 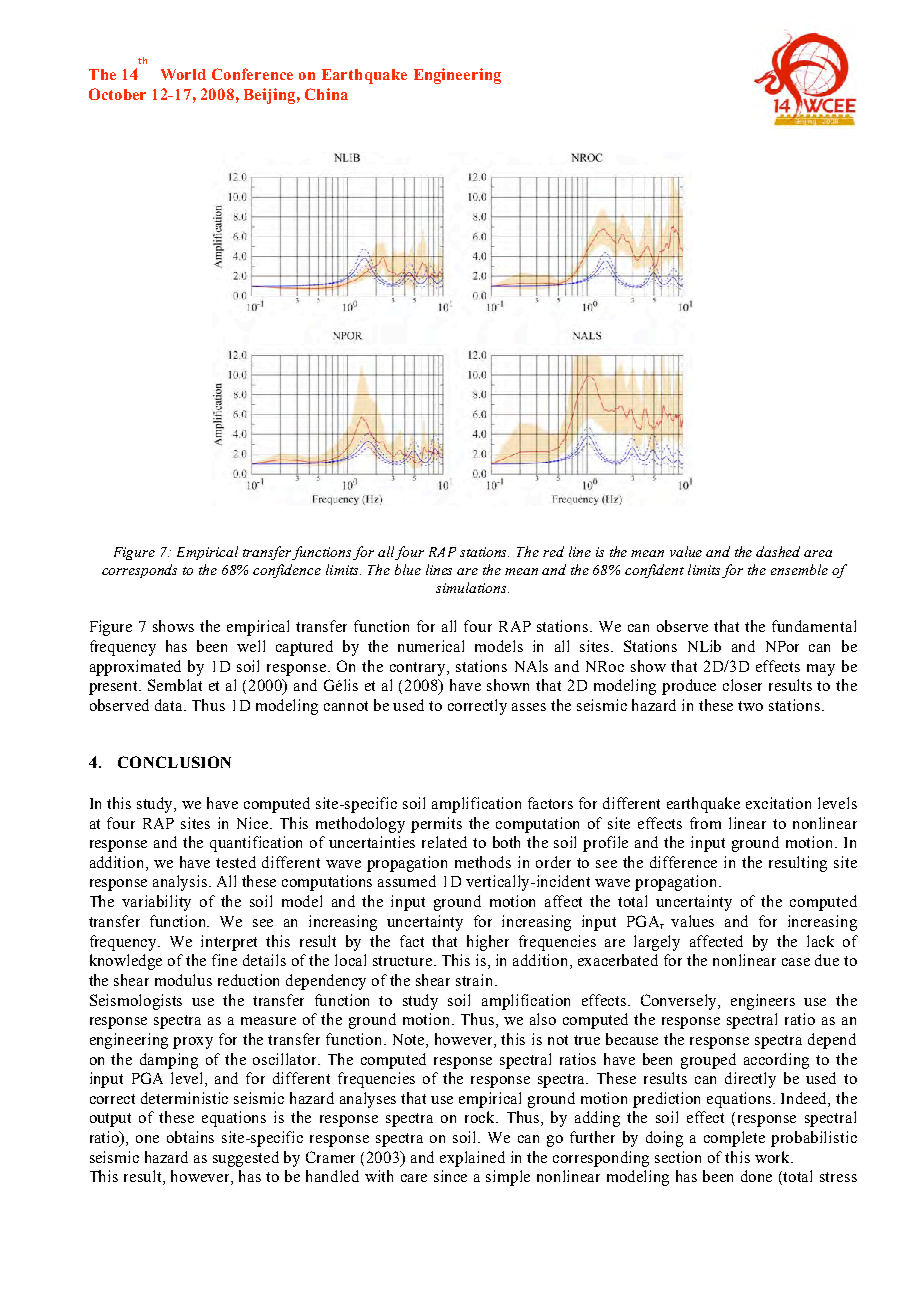 What do you see at coordinates (174, 762) in the screenshot?
I see `CONCLUSION` at bounding box center [174, 762].
